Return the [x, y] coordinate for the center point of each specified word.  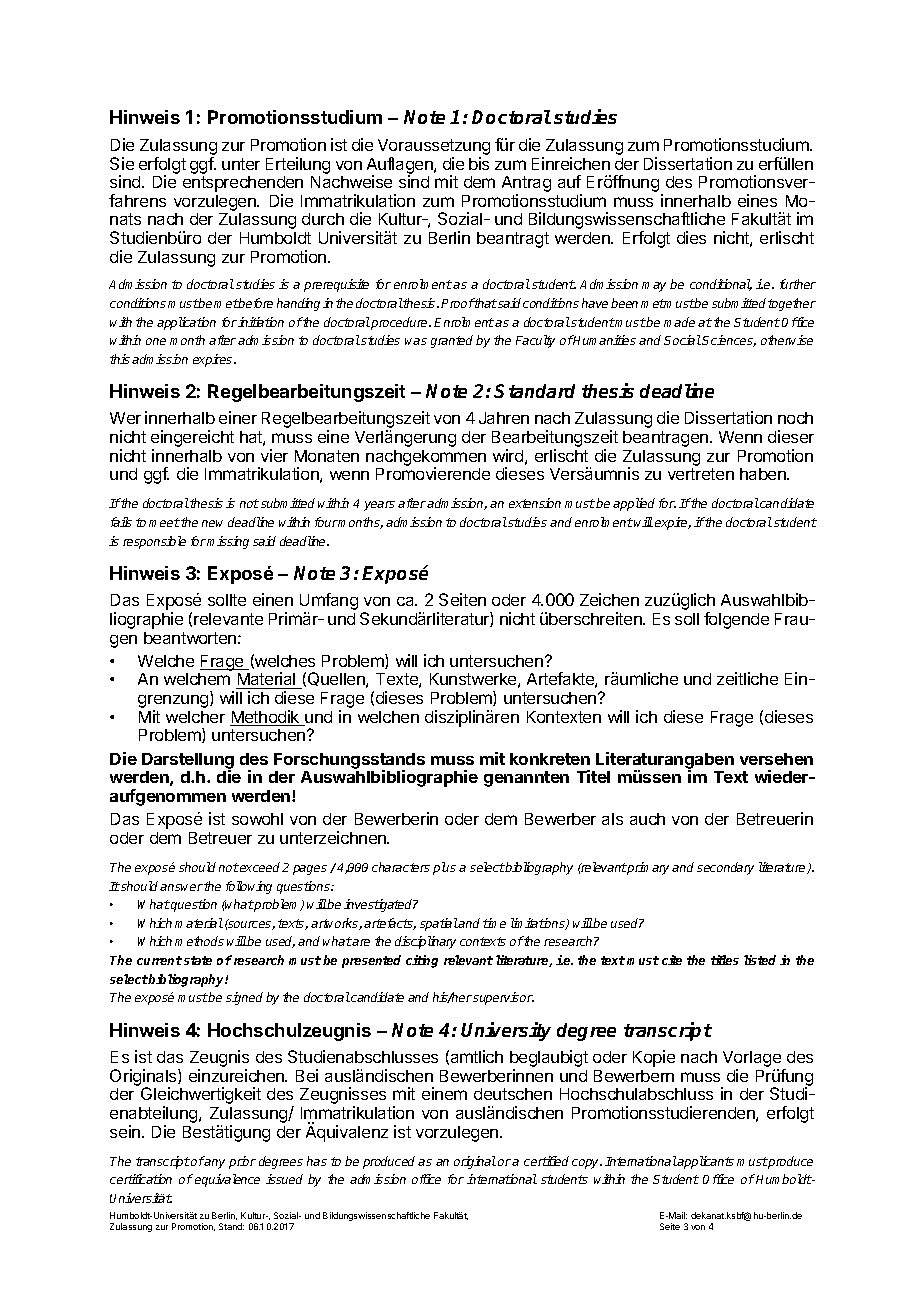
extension [535, 503]
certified [546, 1161]
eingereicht [192, 440]
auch [647, 819]
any [214, 1164]
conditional [721, 285]
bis [479, 163]
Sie [122, 163]
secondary [725, 868]
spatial [439, 924]
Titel [593, 776]
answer [181, 887]
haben [764, 474]
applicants [705, 1162]
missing [228, 542]
